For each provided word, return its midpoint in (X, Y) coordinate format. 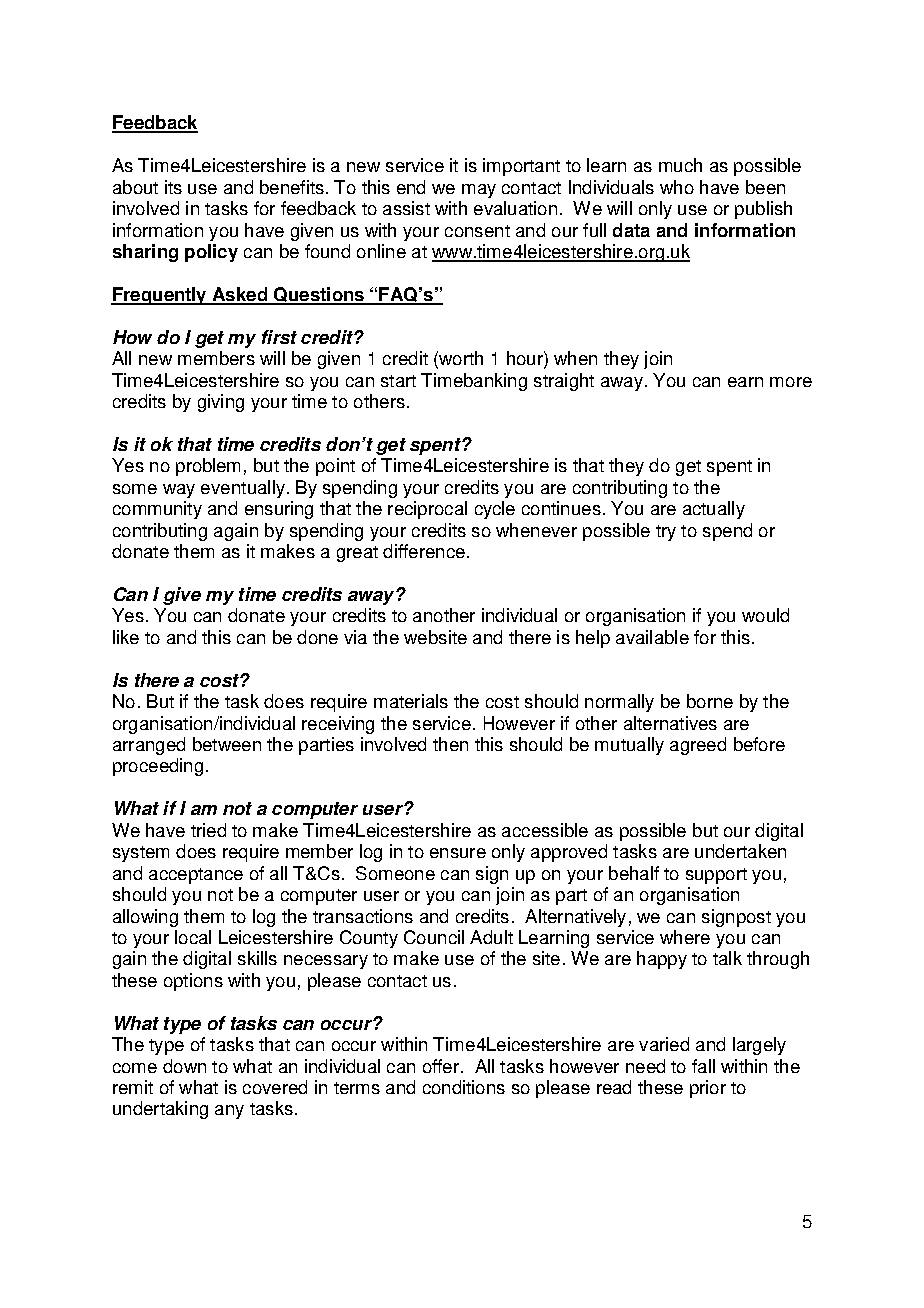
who (677, 187)
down (184, 1066)
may (479, 191)
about (135, 187)
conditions (464, 1087)
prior (708, 1089)
